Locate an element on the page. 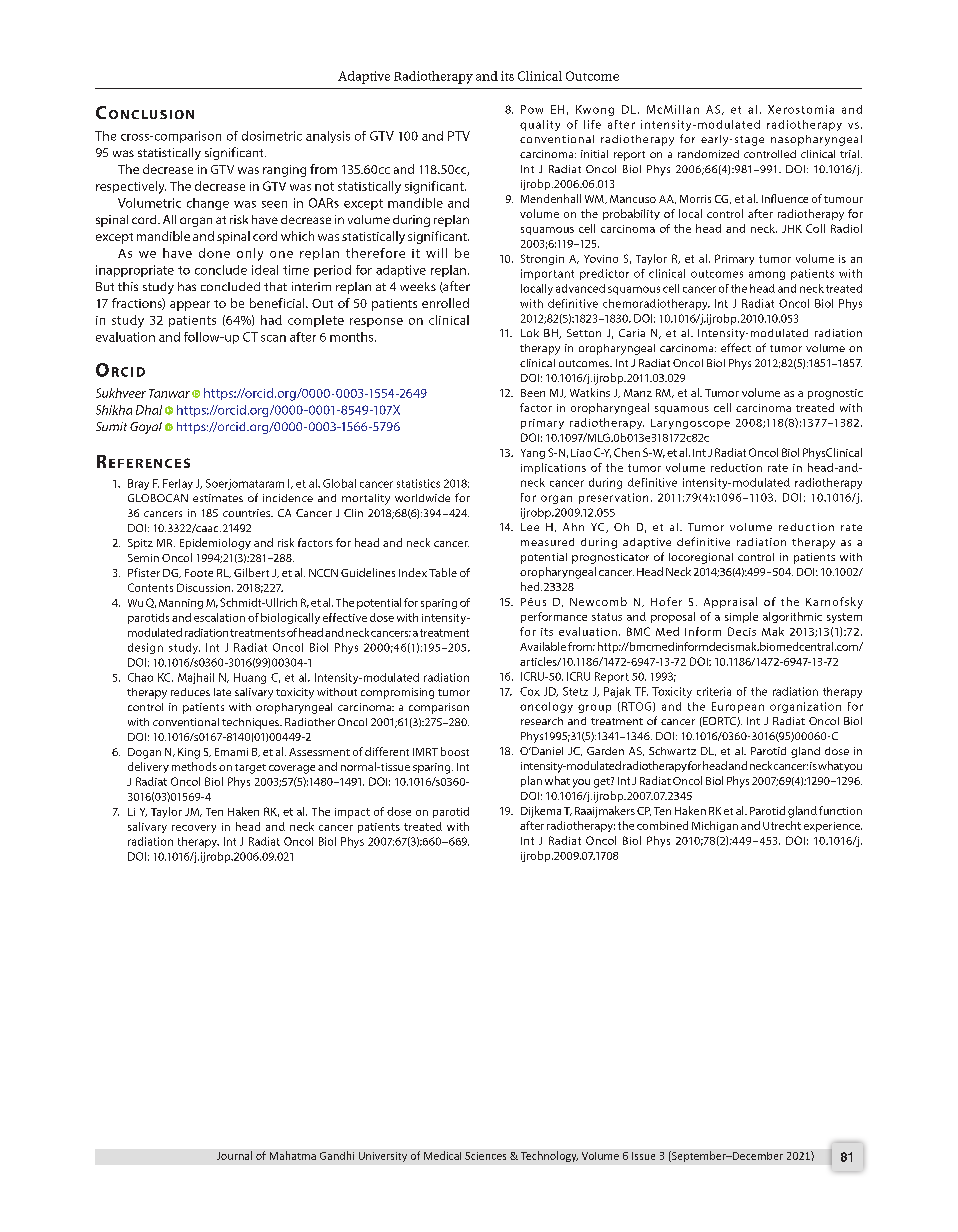 Image resolution: width=958 pixels, height=1232 pixels. Available is located at coordinates (543, 646).
